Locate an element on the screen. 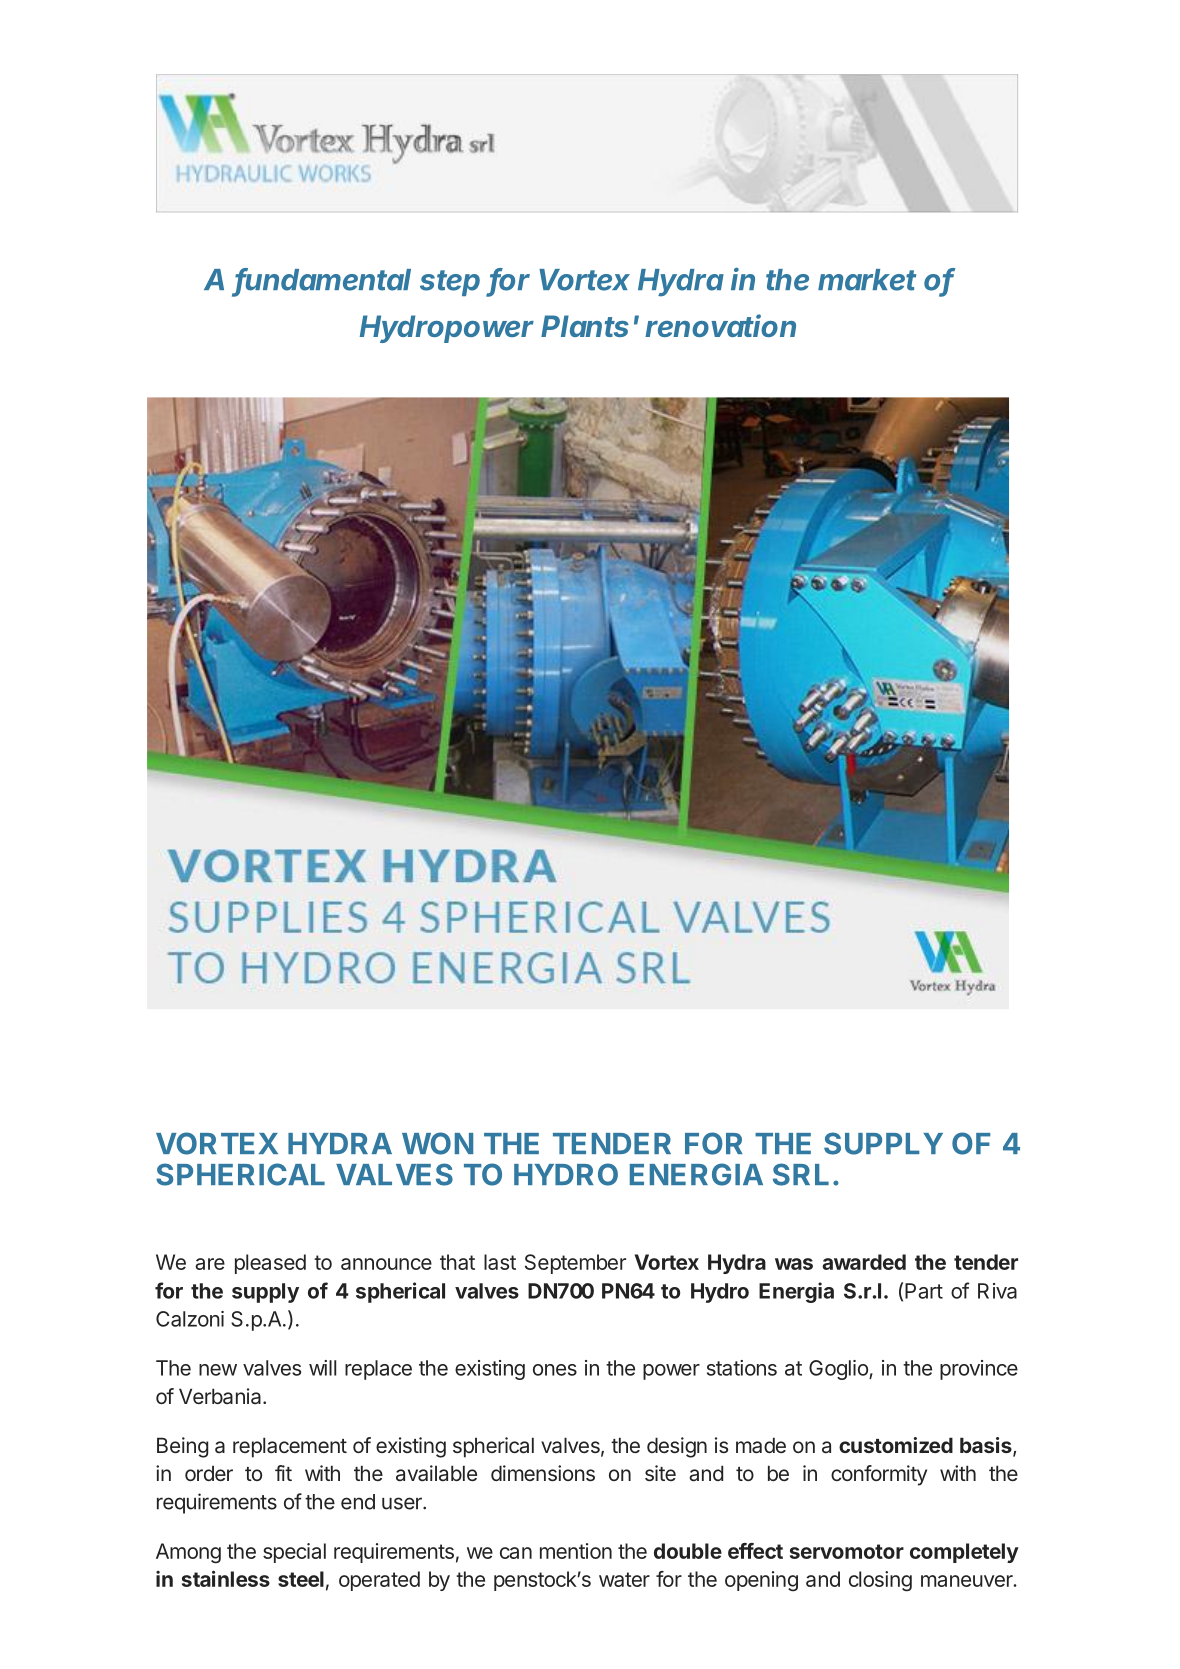  Plants is located at coordinates (585, 326).
